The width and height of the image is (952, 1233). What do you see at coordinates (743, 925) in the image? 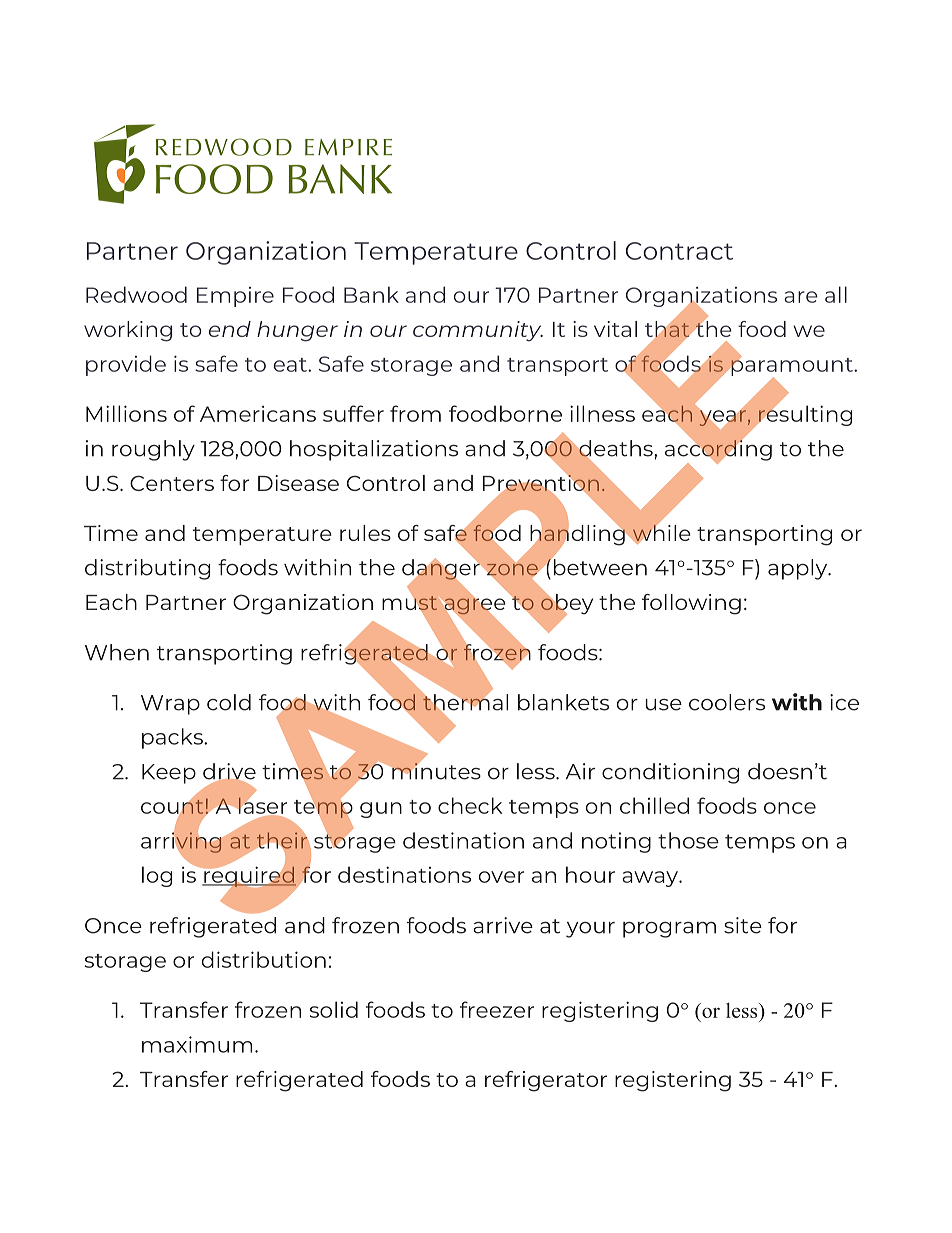
I see `site` at bounding box center [743, 925].
